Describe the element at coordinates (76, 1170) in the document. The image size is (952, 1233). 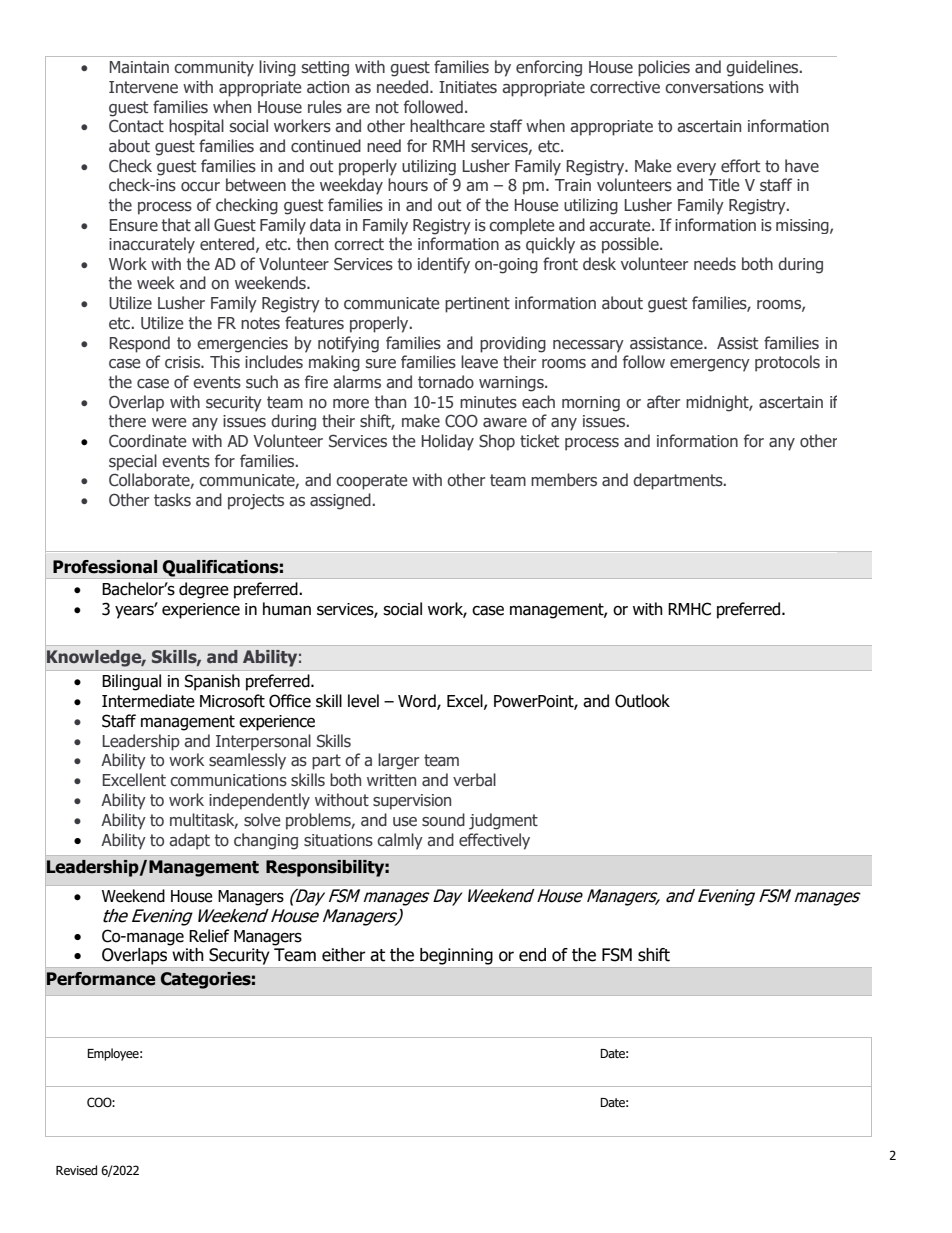
I see `Revised` at that location.
